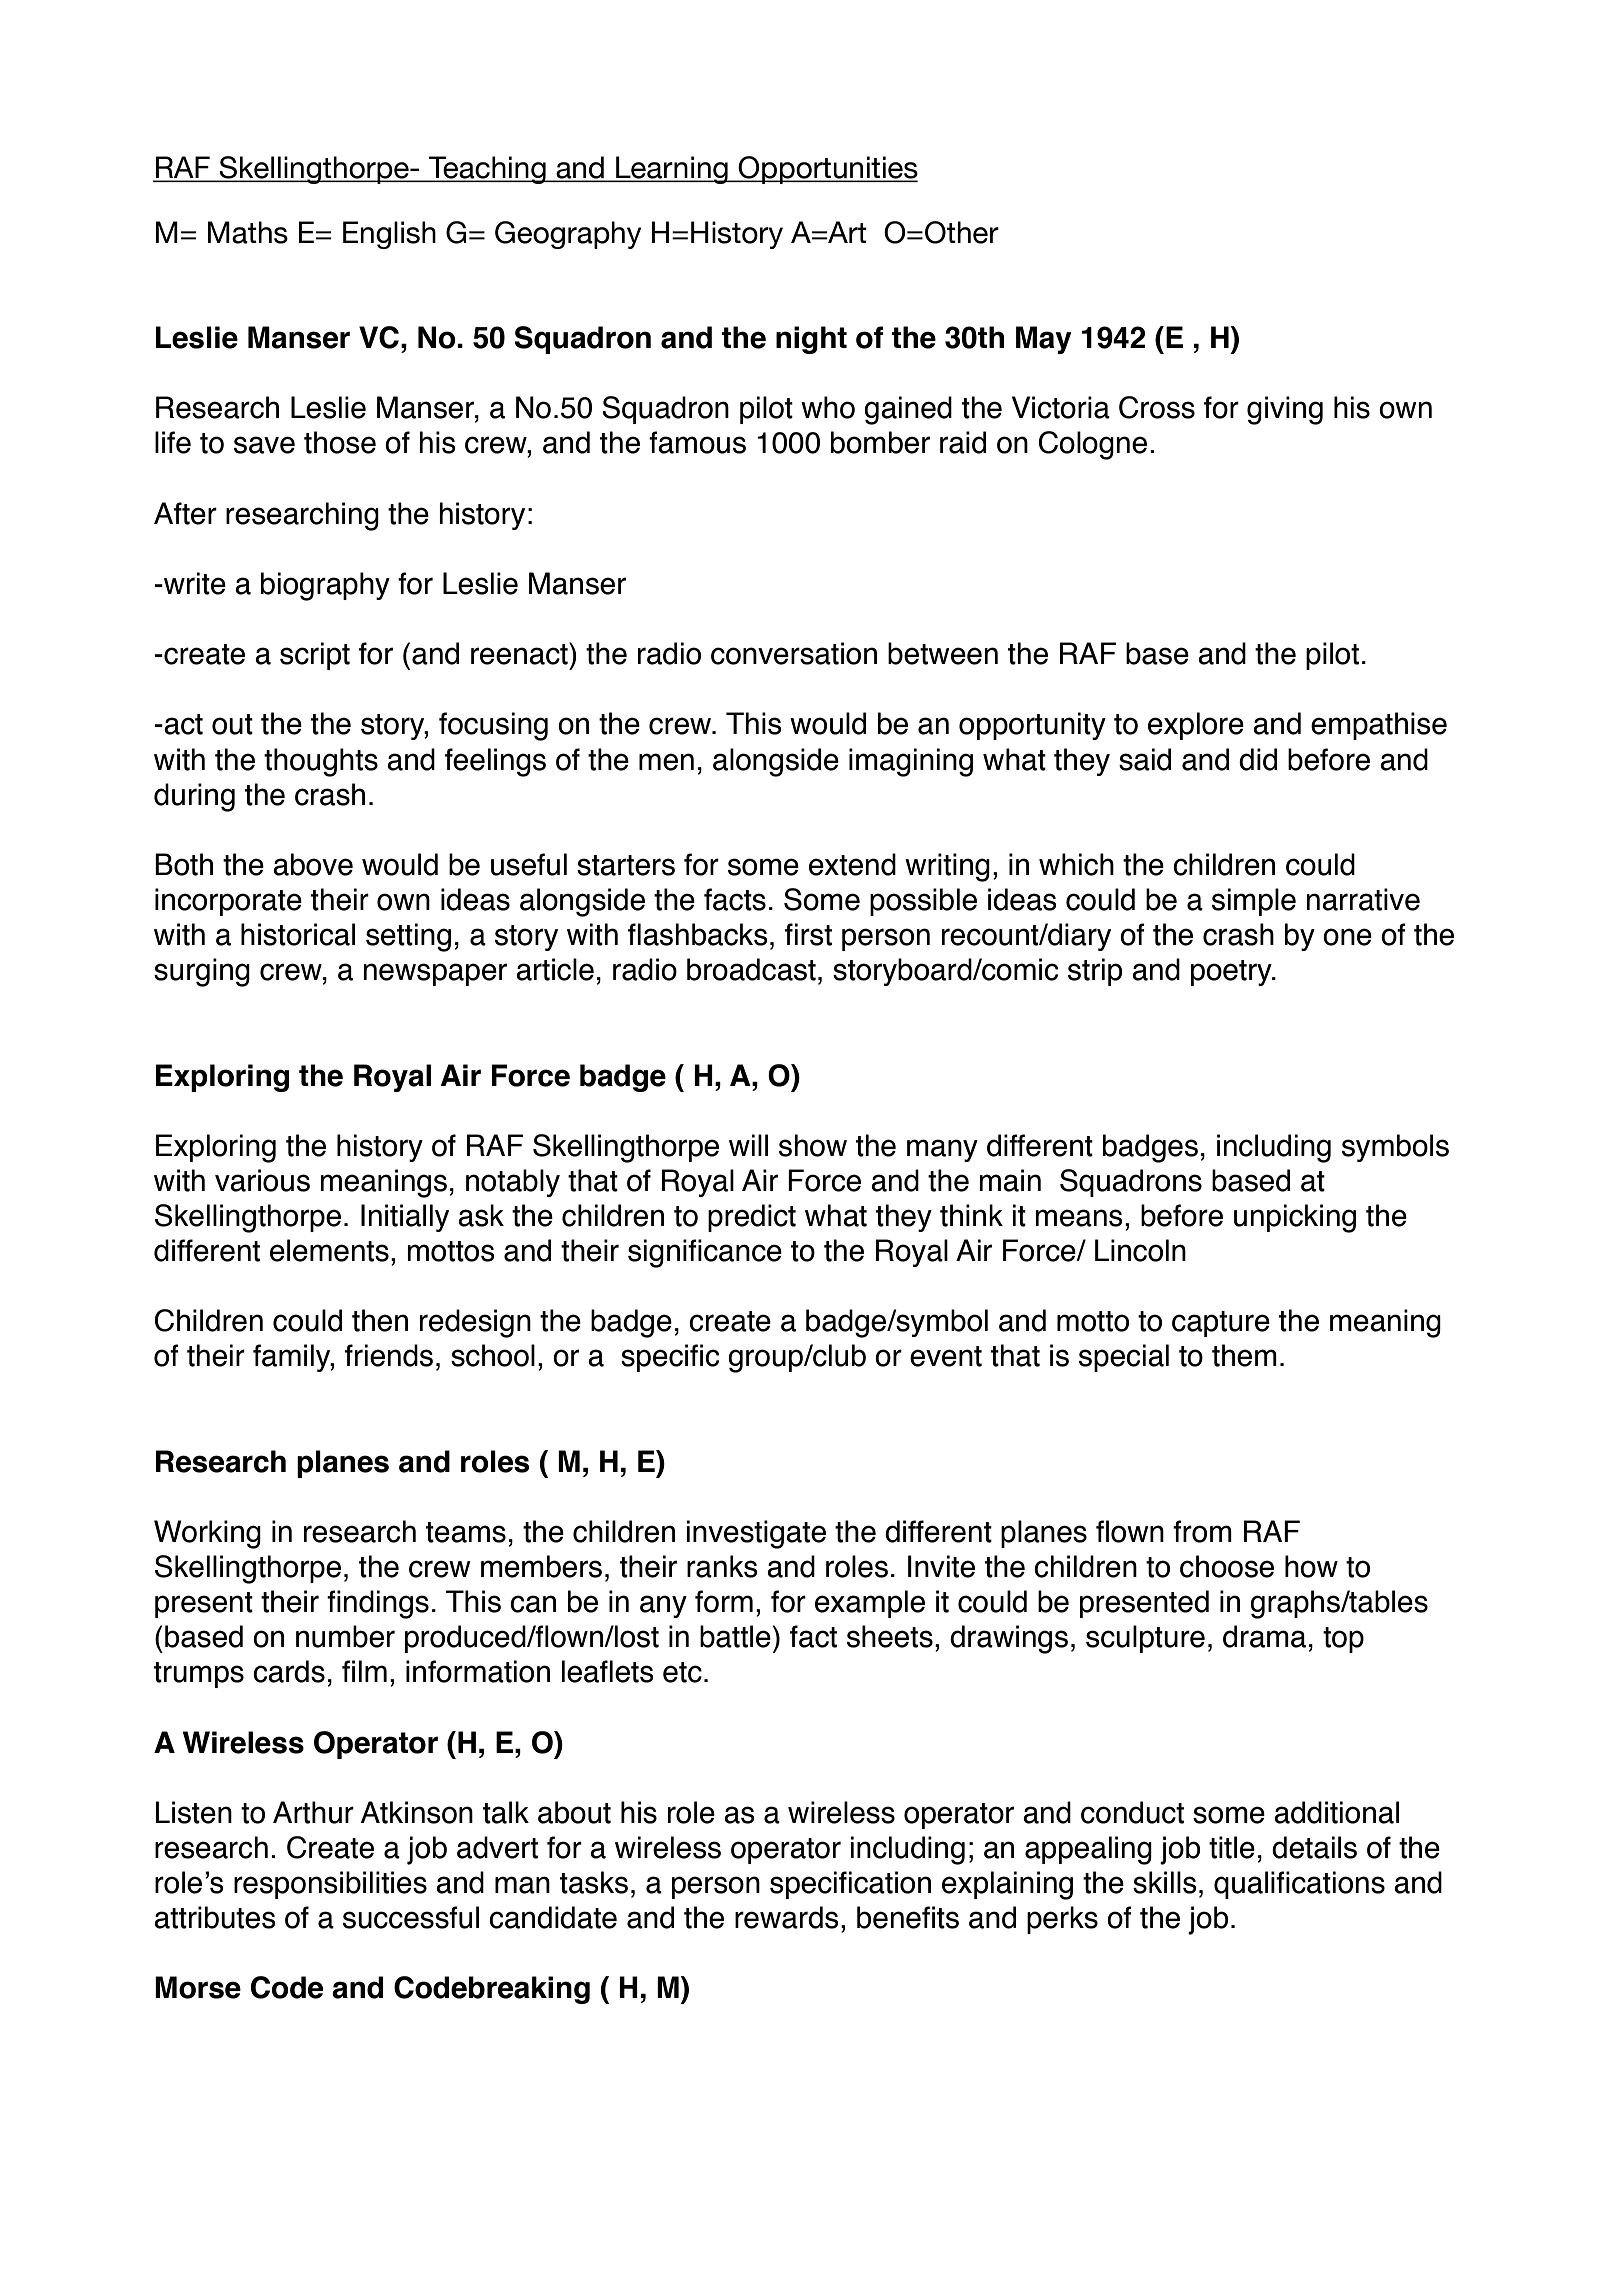  What do you see at coordinates (248, 232) in the image?
I see `Maths` at bounding box center [248, 232].
